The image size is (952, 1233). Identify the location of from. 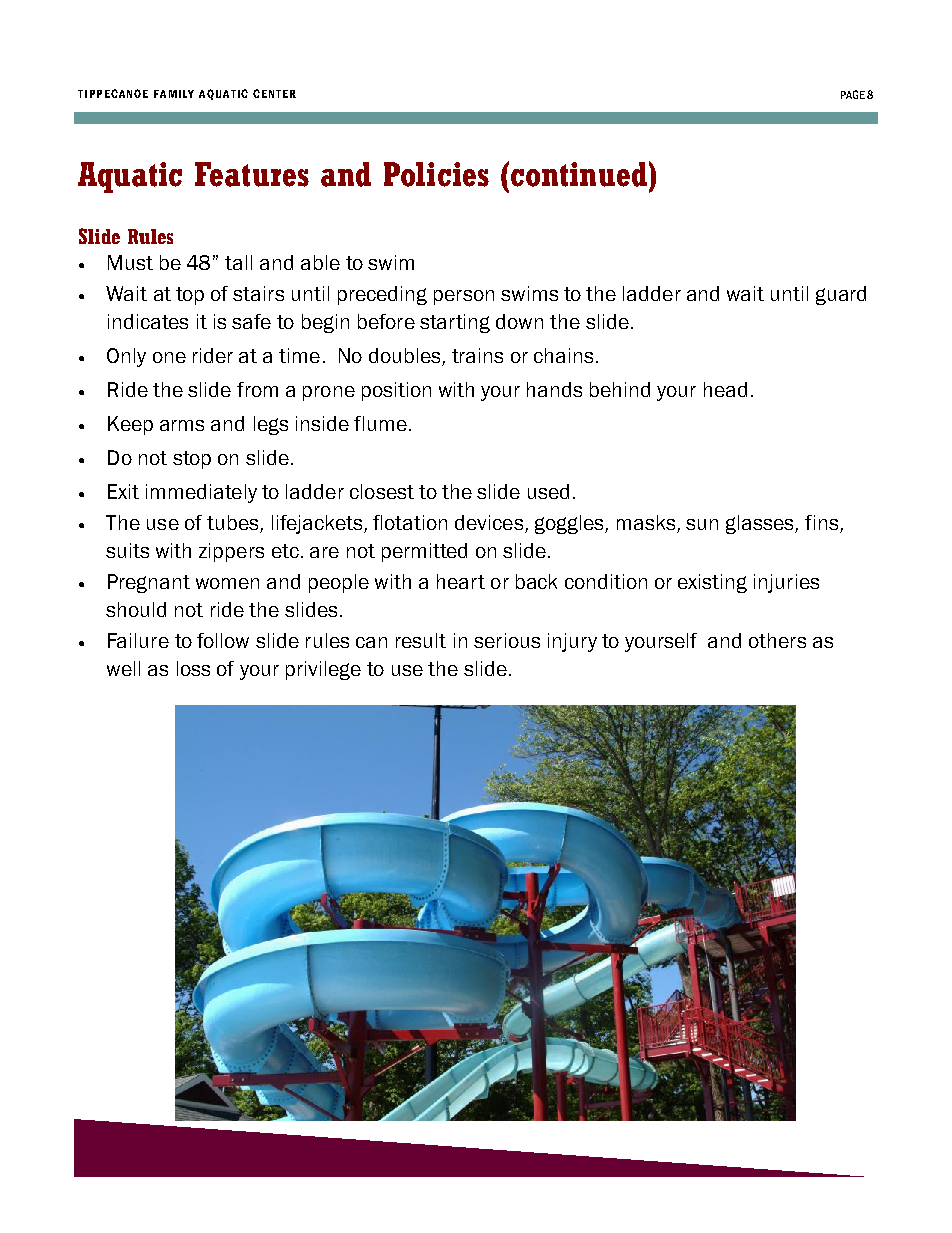
(257, 389).
